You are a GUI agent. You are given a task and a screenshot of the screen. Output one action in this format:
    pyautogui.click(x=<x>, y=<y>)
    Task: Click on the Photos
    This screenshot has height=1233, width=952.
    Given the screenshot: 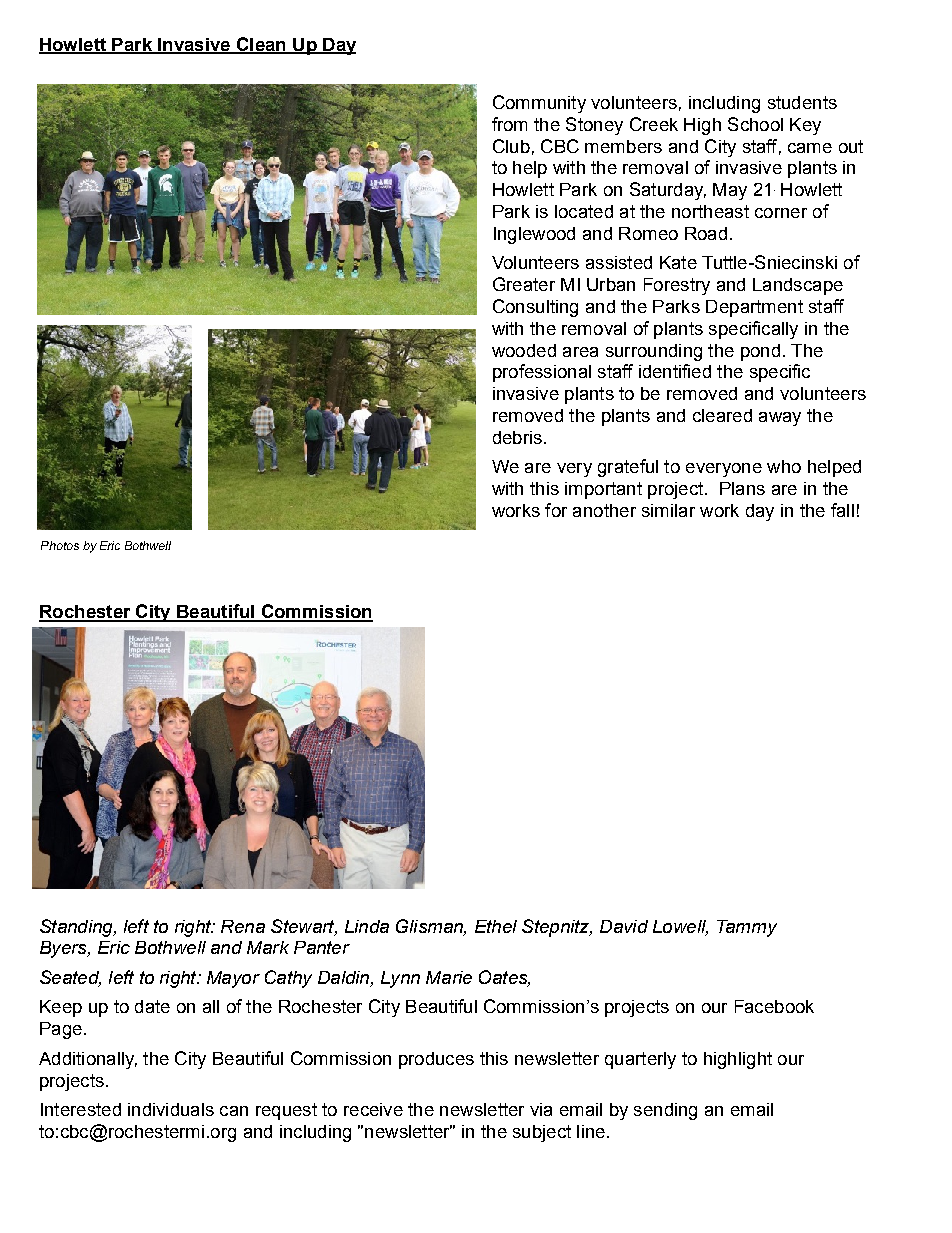 What is the action you would take?
    pyautogui.click(x=60, y=545)
